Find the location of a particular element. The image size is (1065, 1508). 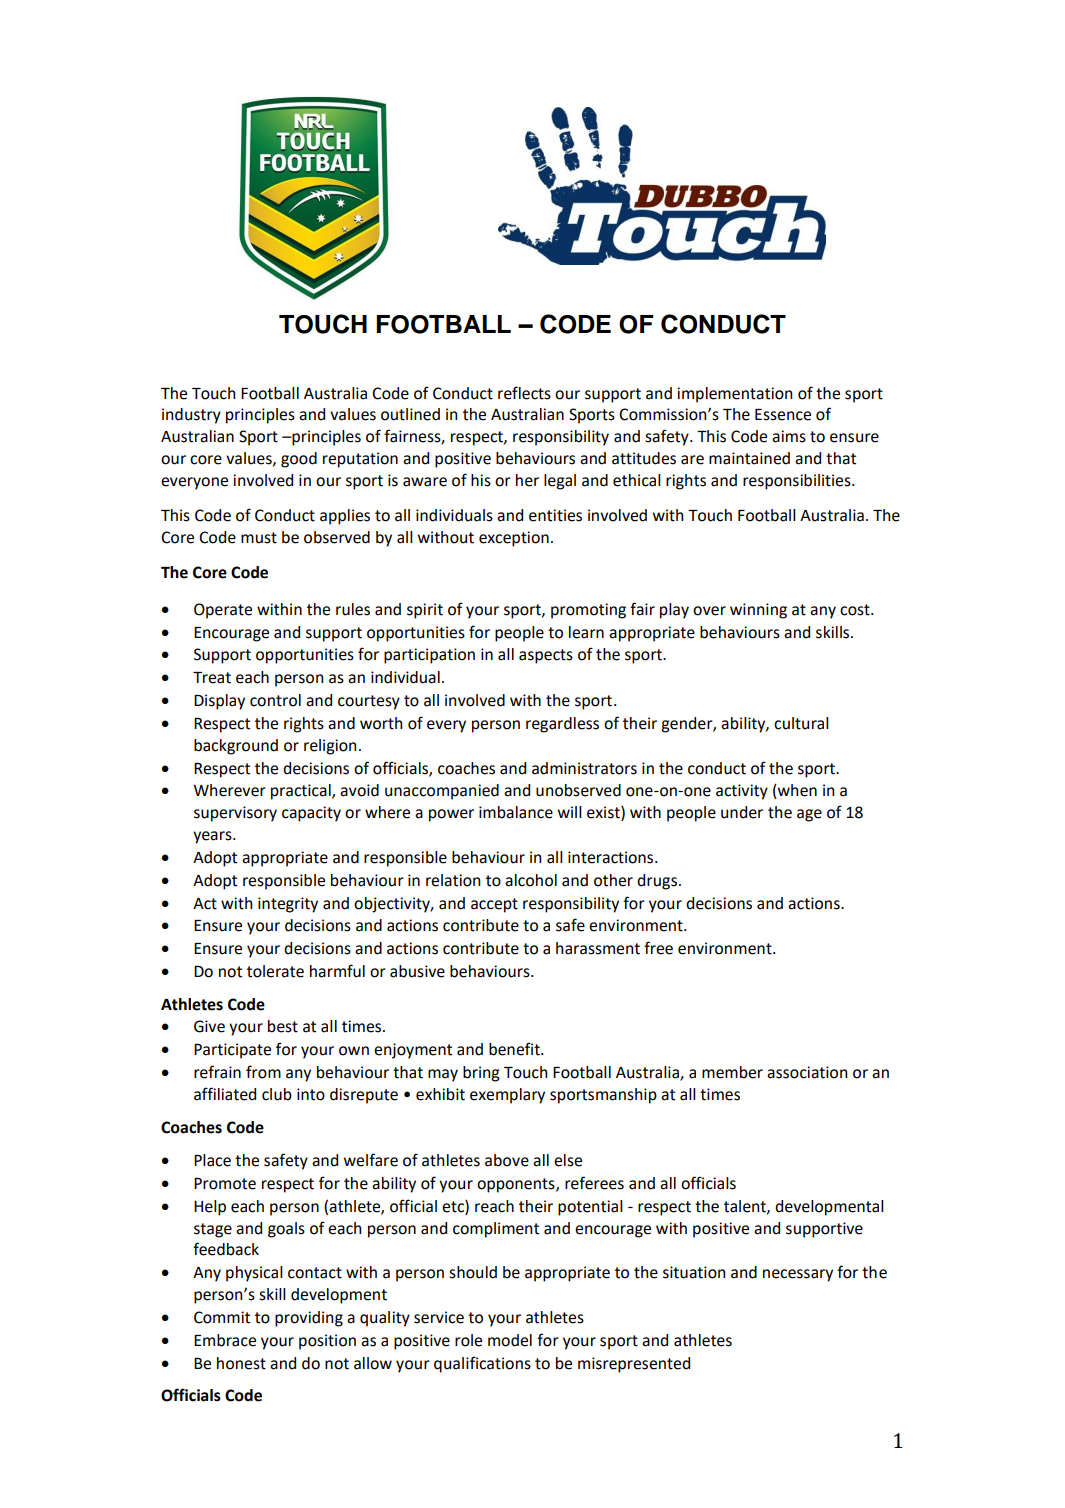

alcohol is located at coordinates (531, 880).
